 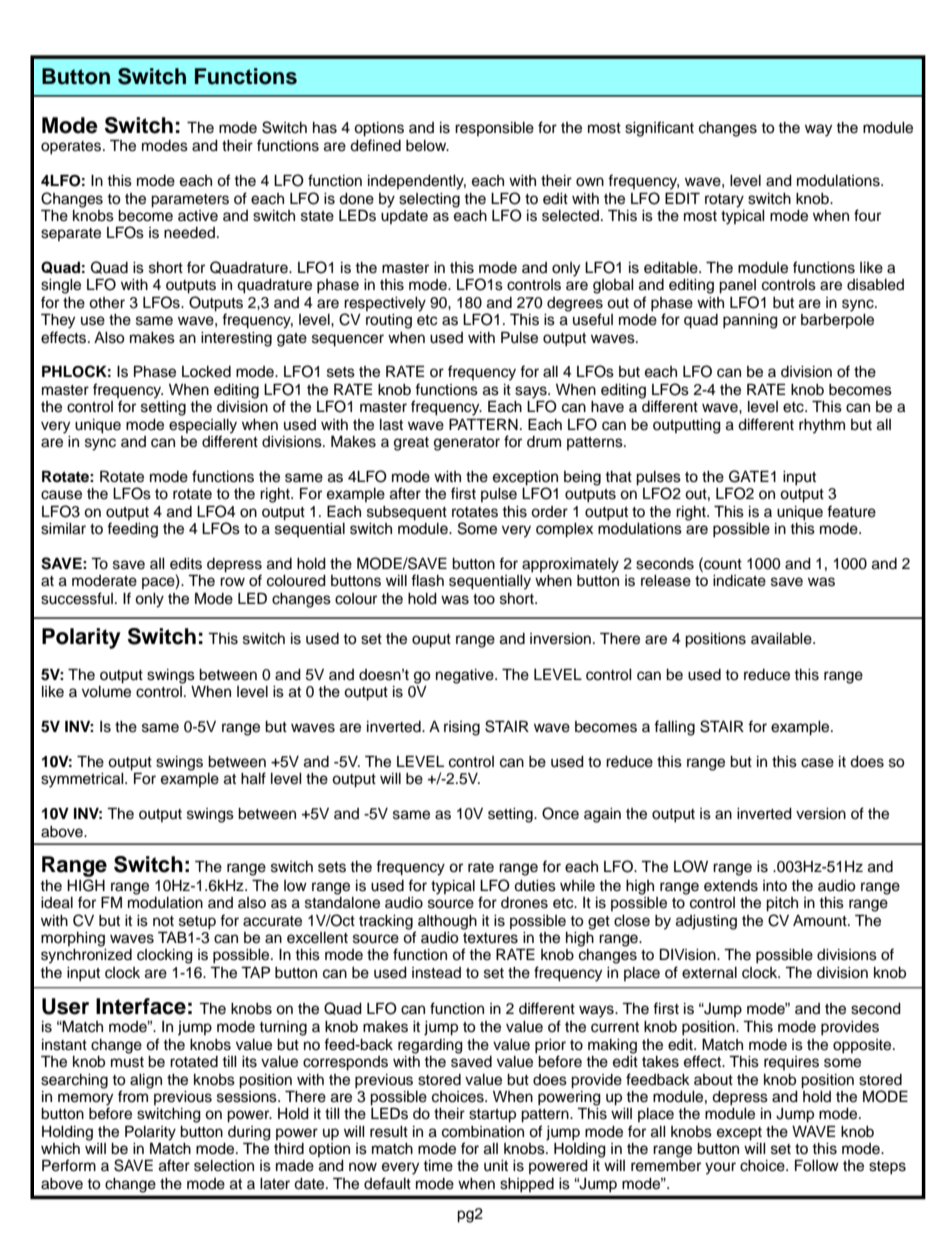 What do you see at coordinates (724, 201) in the image?
I see `rotary` at bounding box center [724, 201].
